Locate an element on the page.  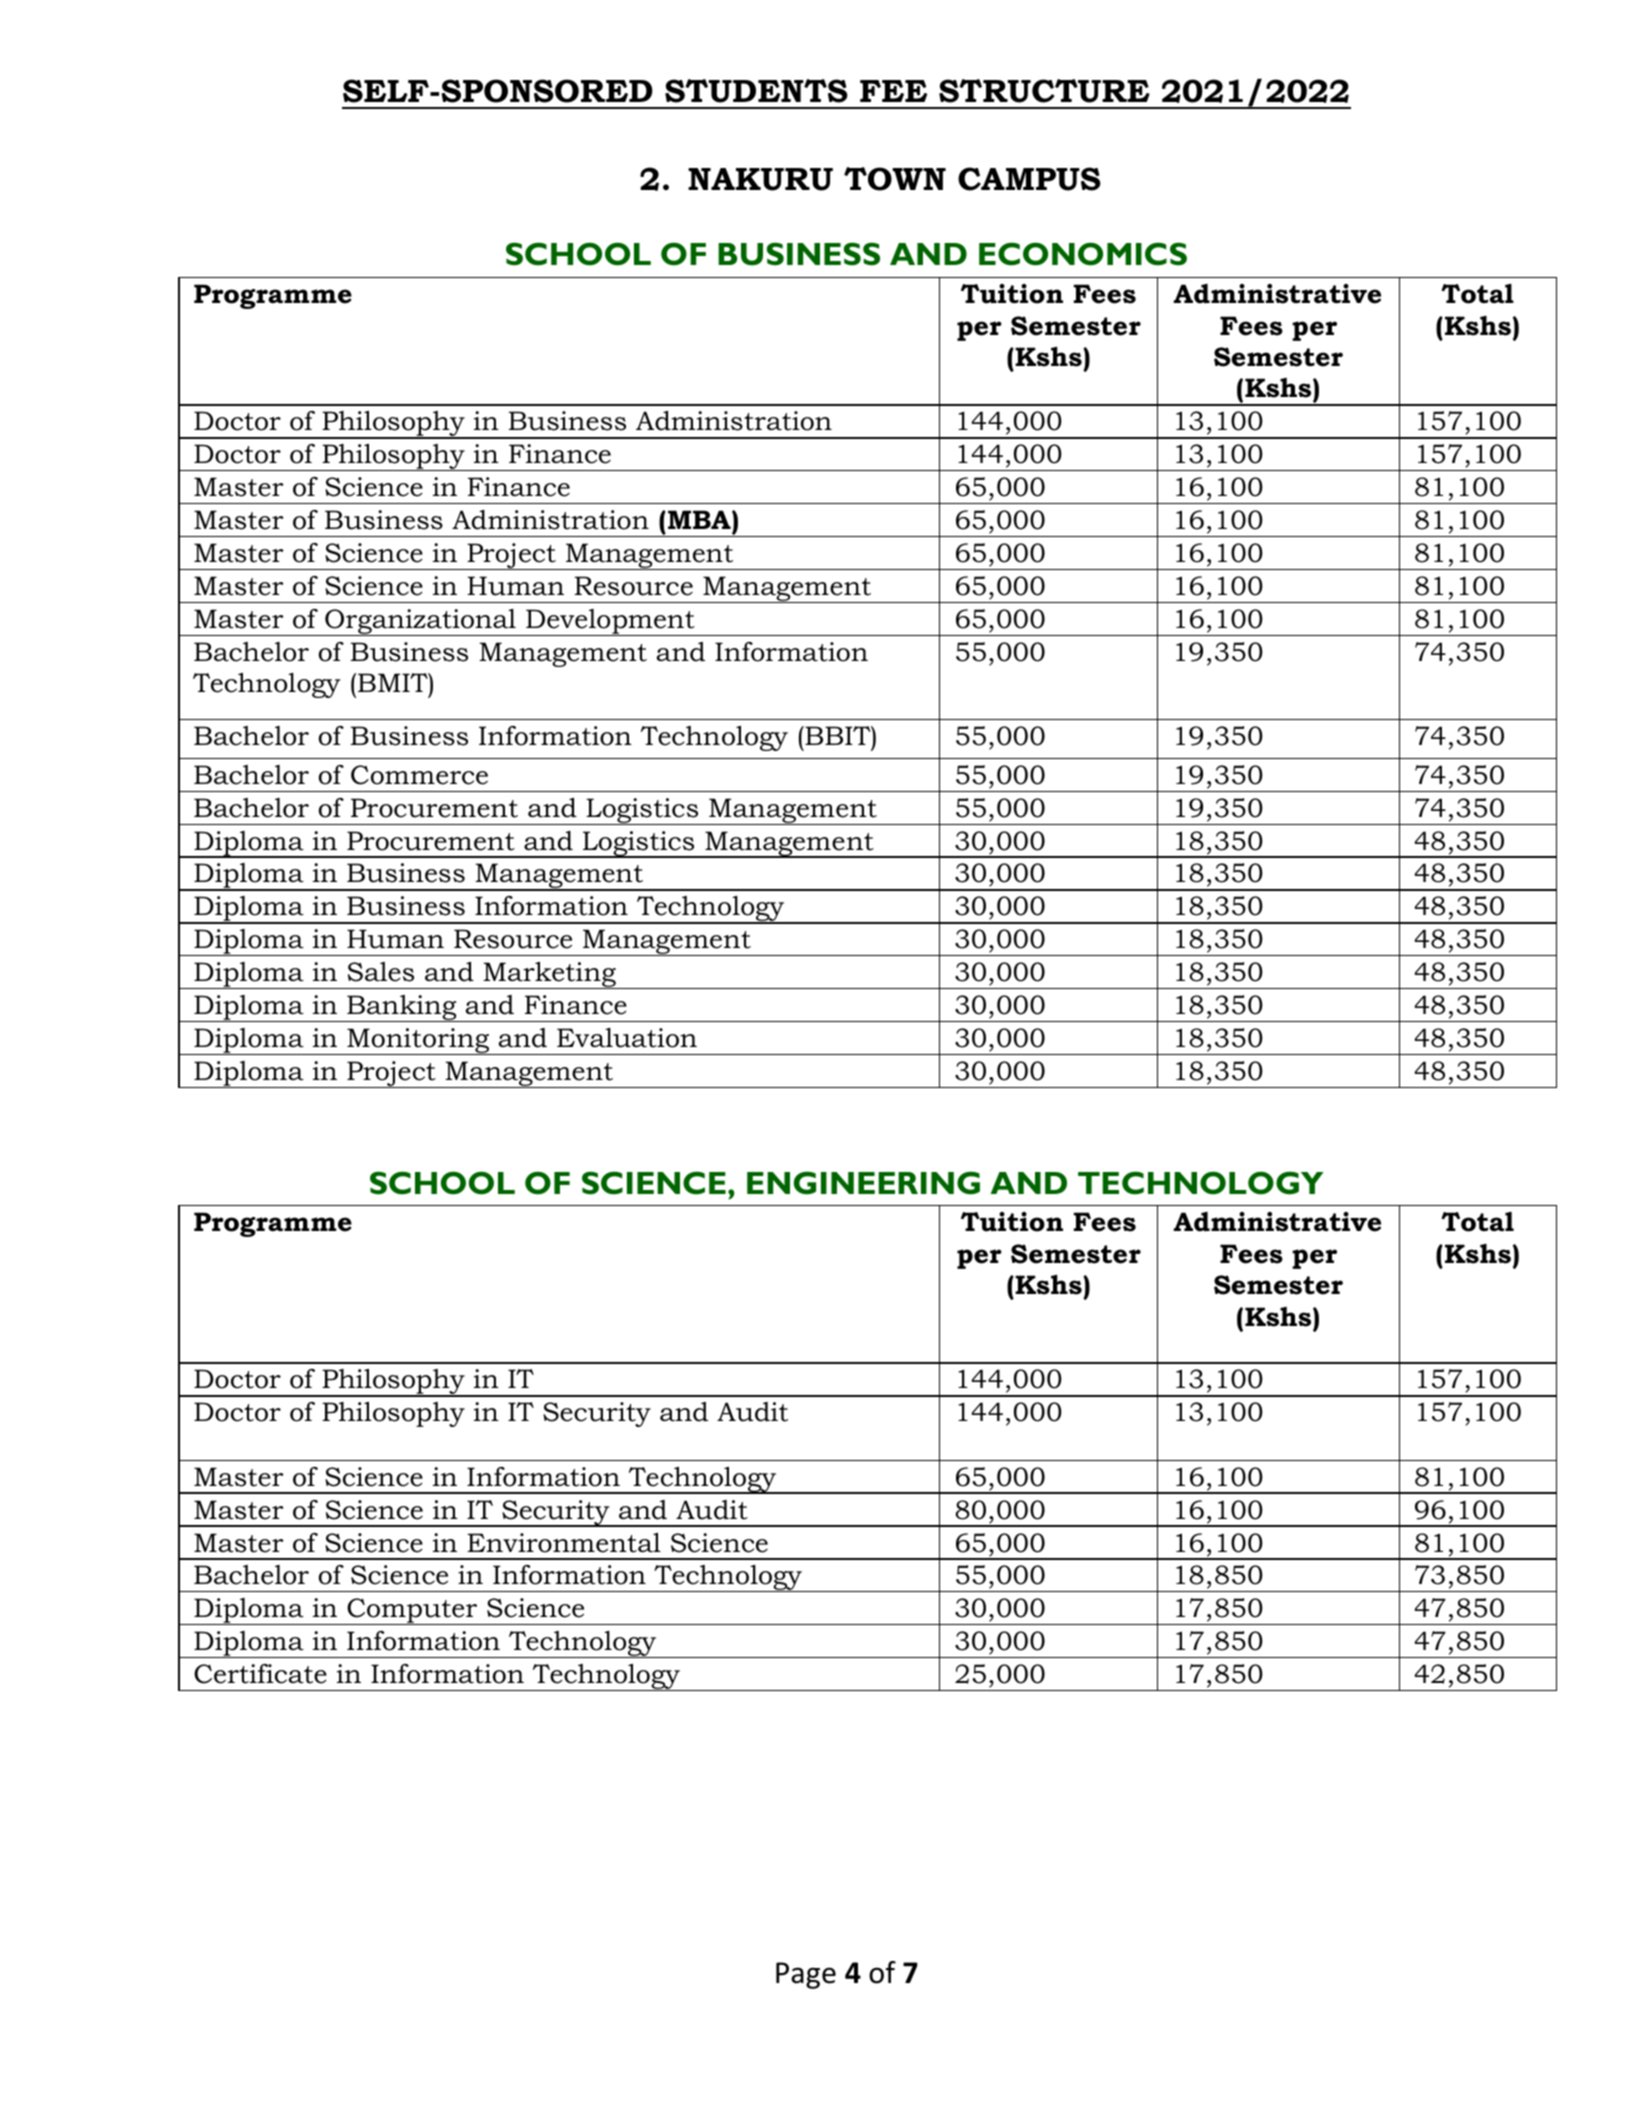
MBA is located at coordinates (700, 519).
